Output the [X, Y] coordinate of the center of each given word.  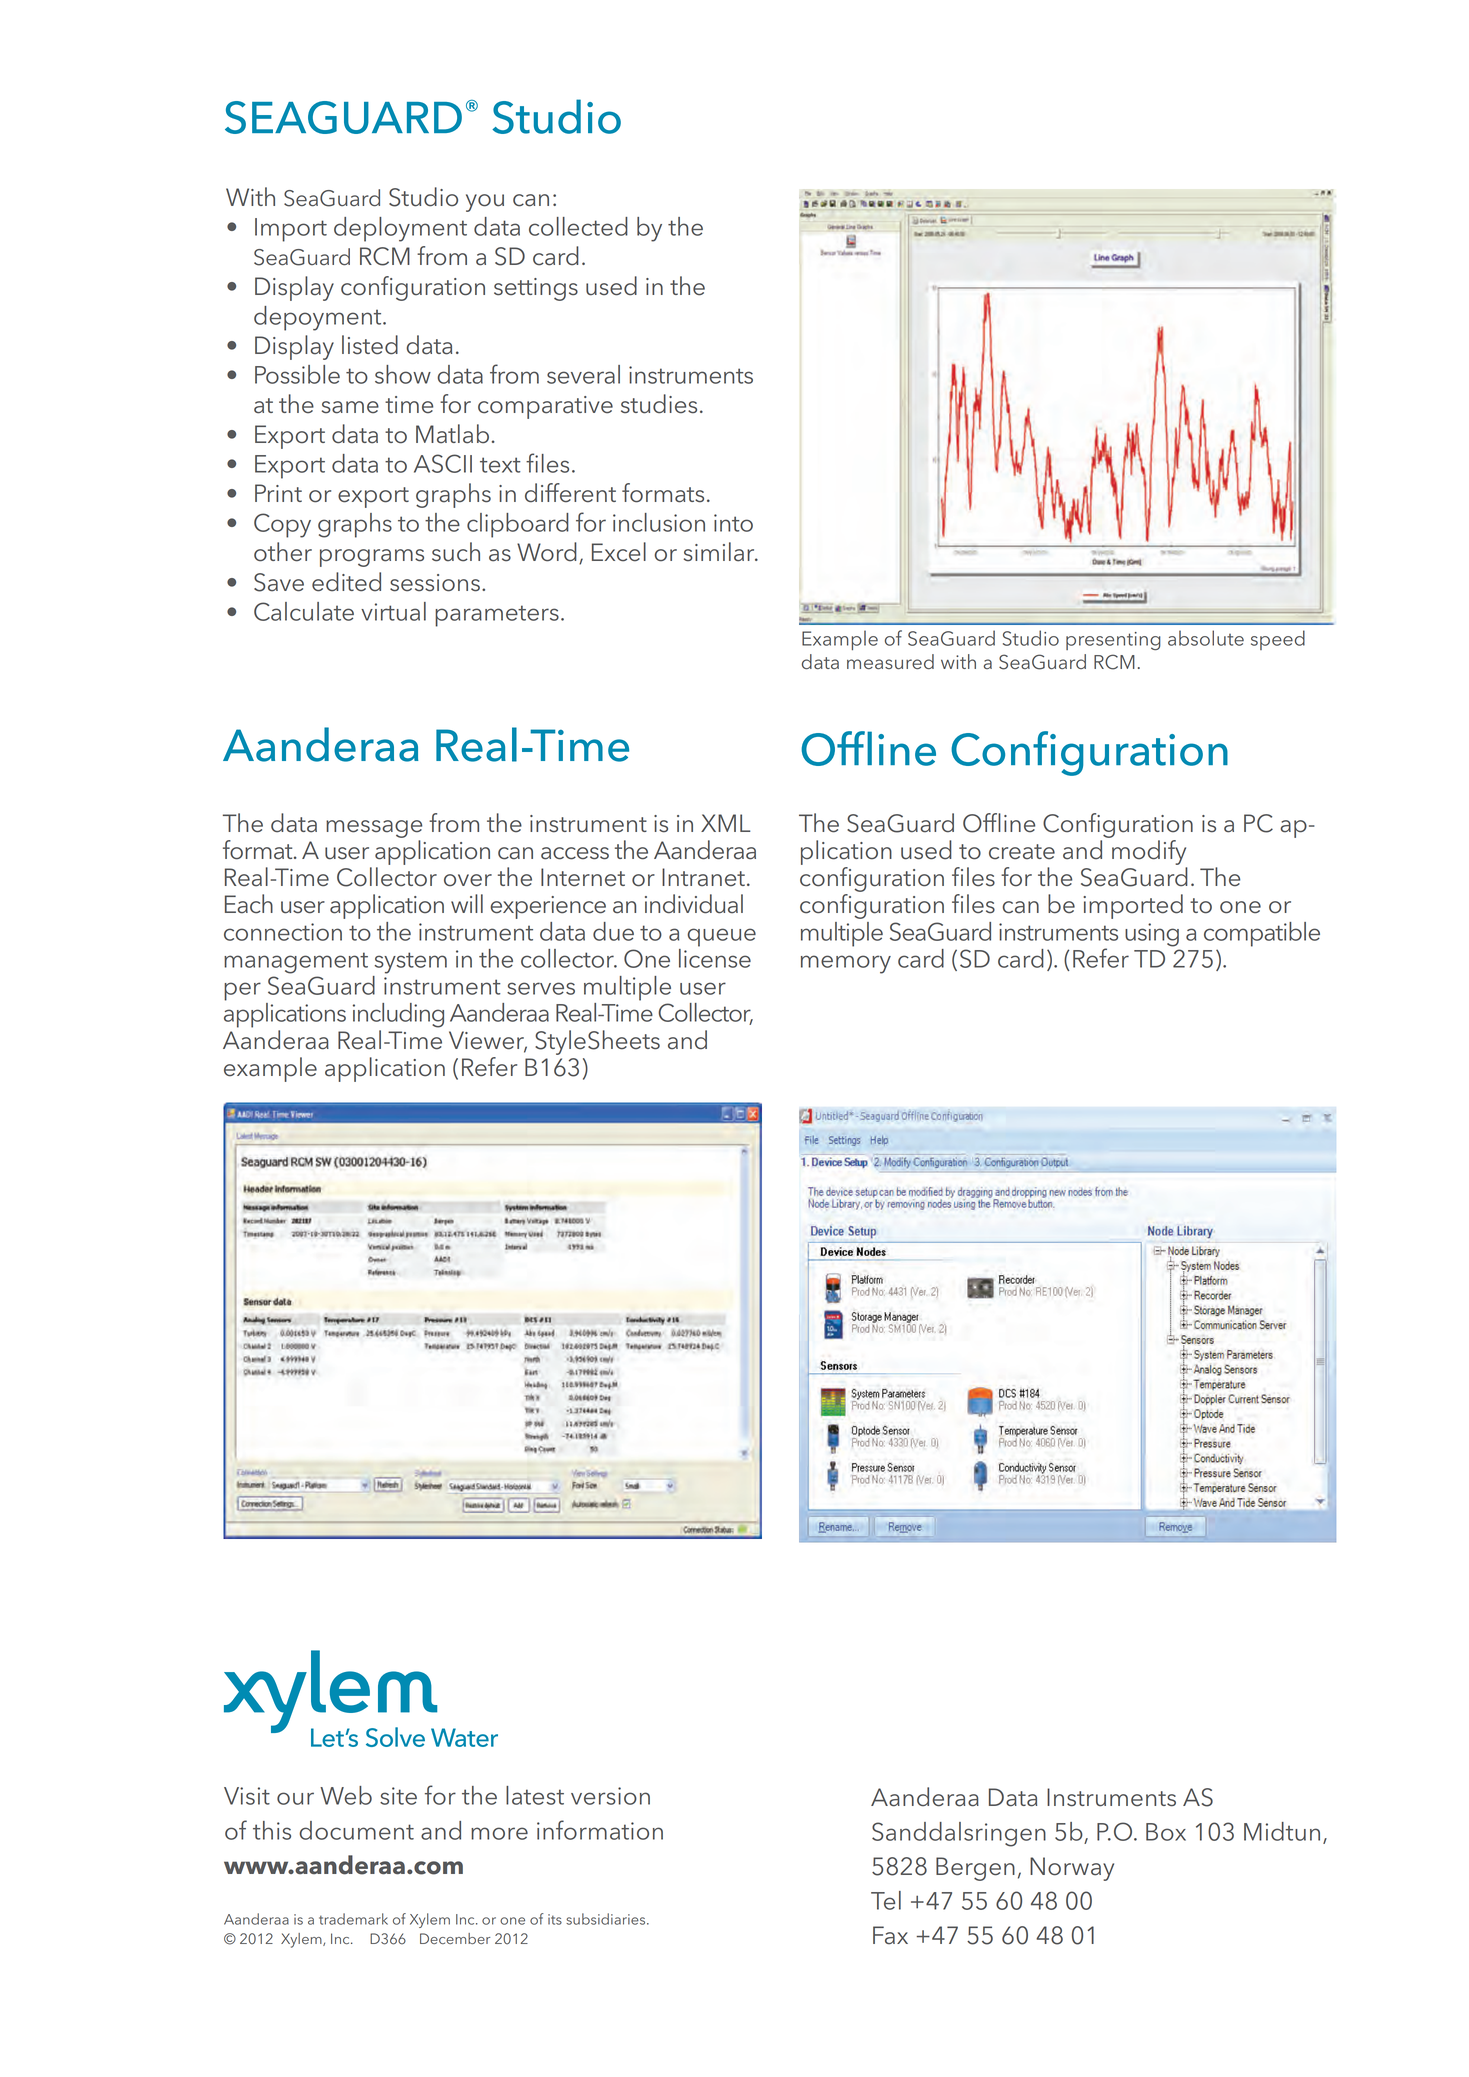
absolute [1206, 638]
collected [578, 226]
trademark [353, 1919]
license [715, 957]
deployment [400, 229]
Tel [886, 1900]
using [1152, 935]
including [398, 1015]
